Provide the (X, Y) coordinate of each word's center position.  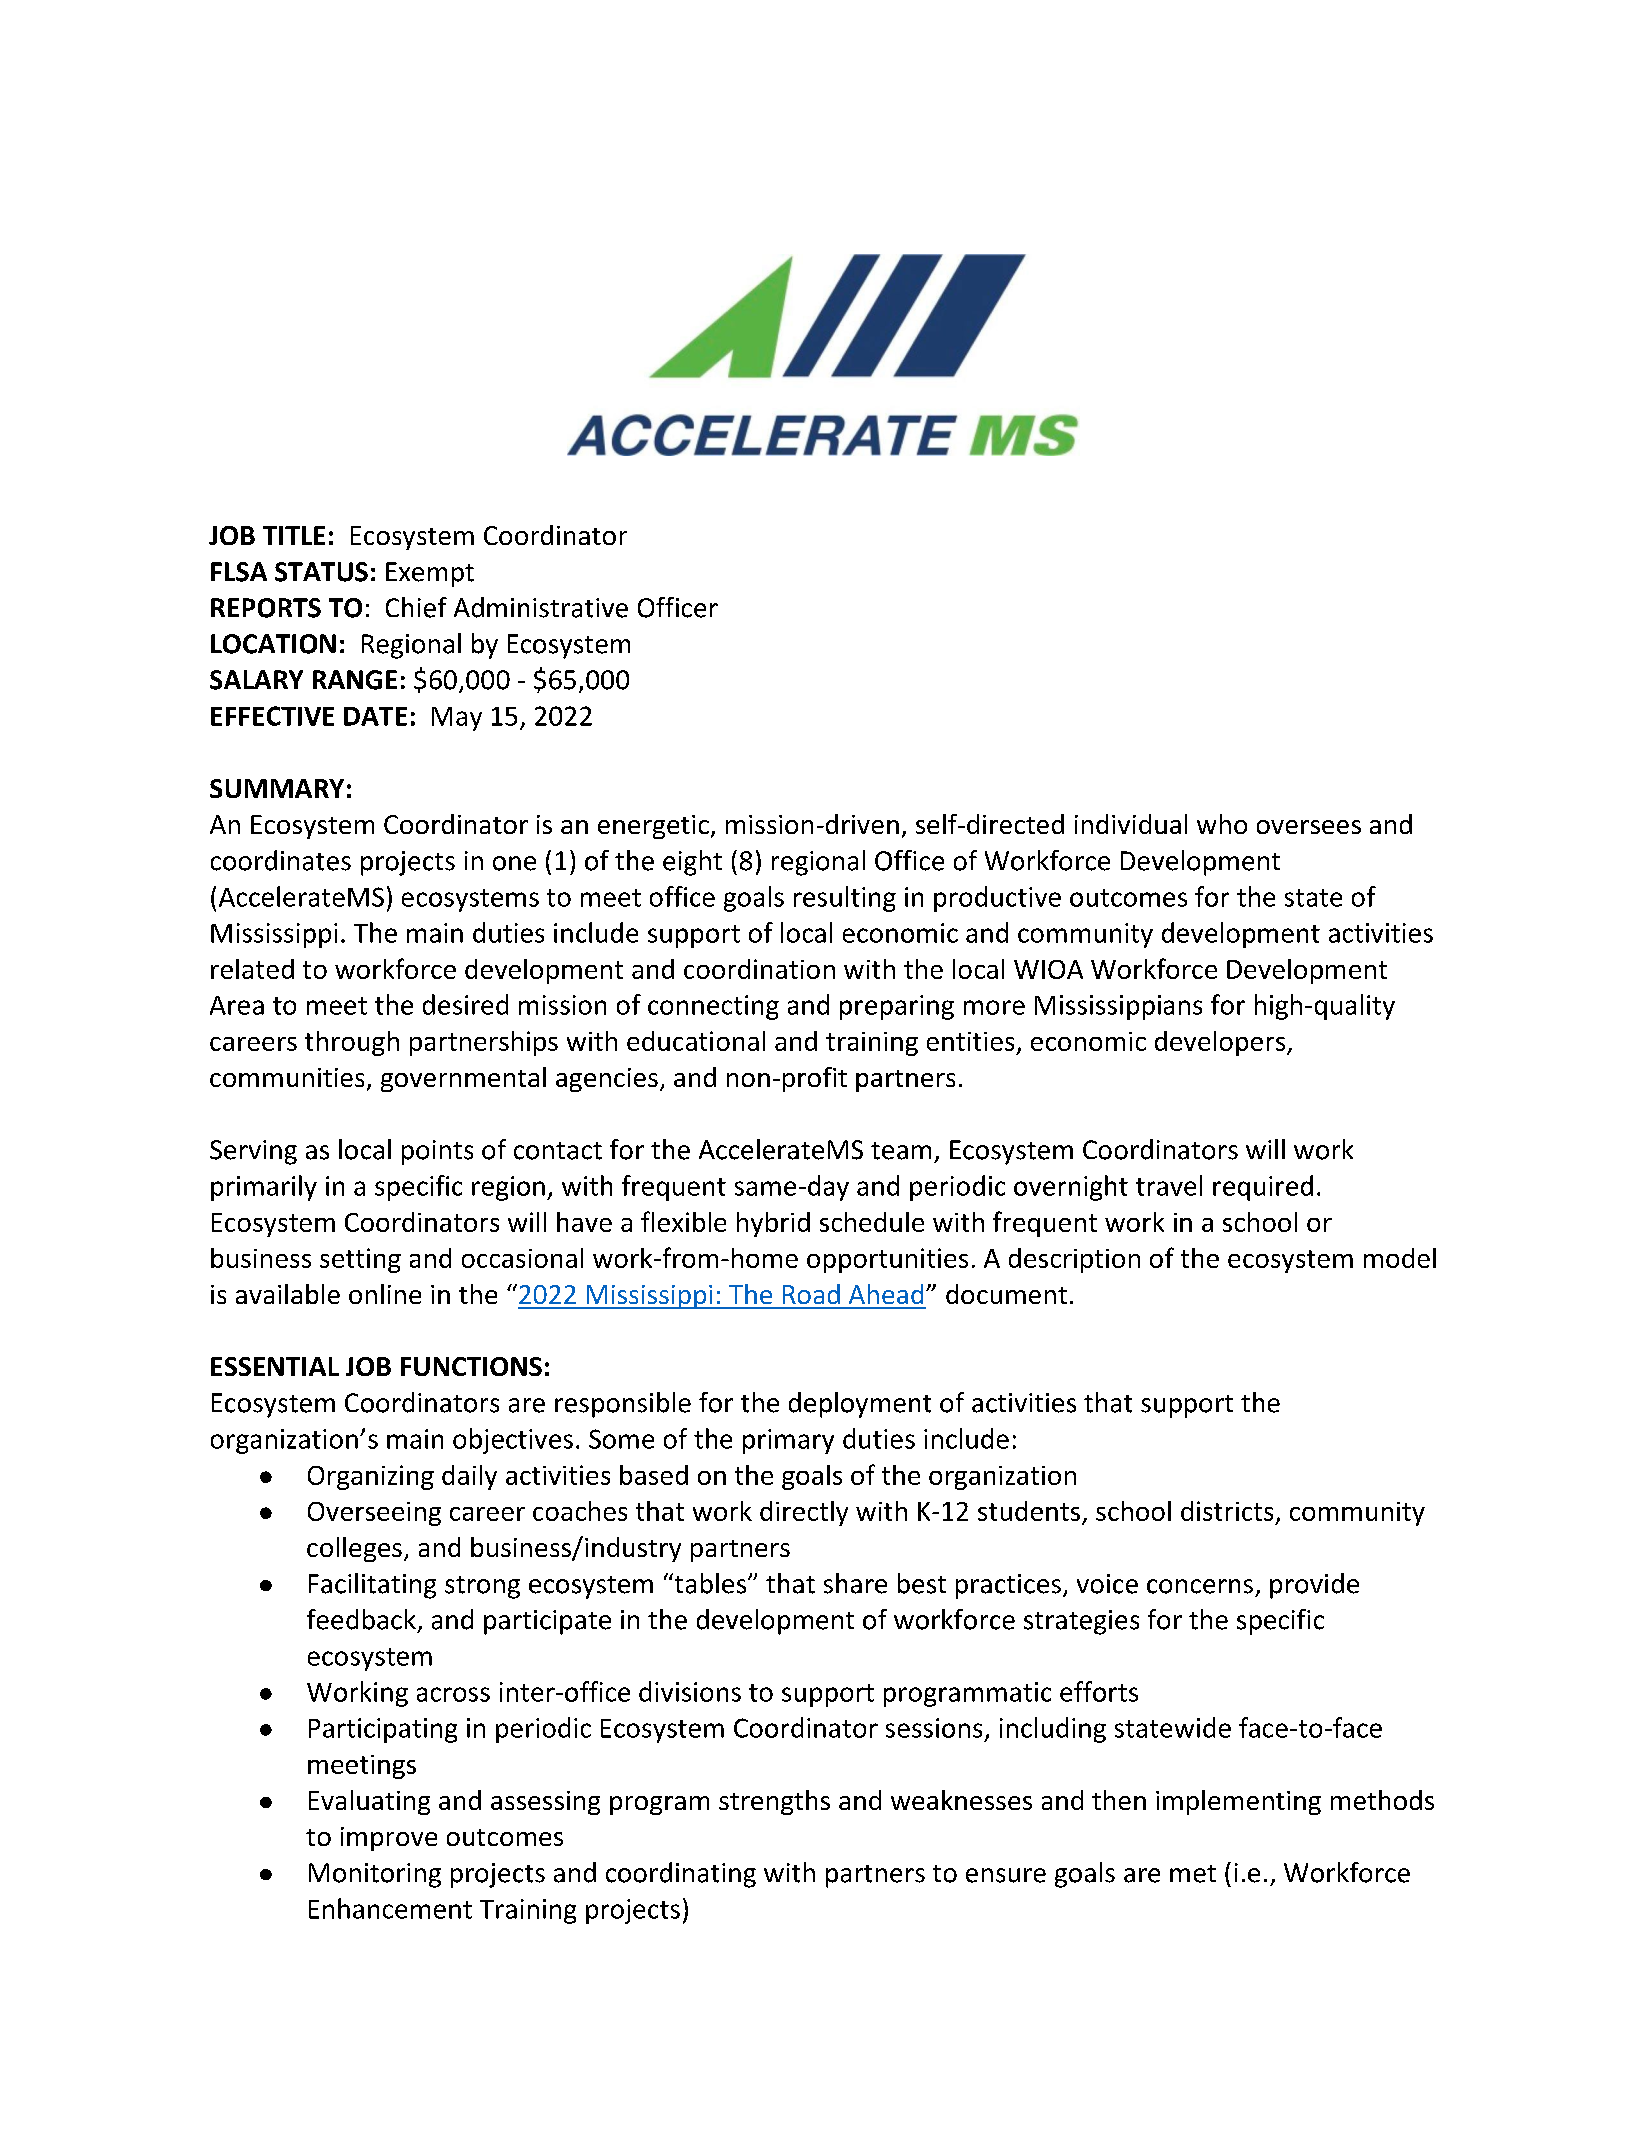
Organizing (371, 1477)
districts (1227, 1511)
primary (788, 1441)
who (1222, 824)
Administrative (541, 607)
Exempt (430, 574)
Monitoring (375, 1875)
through (352, 1043)
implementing (1238, 1802)
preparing (897, 1007)
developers (1221, 1043)
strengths (774, 1802)
